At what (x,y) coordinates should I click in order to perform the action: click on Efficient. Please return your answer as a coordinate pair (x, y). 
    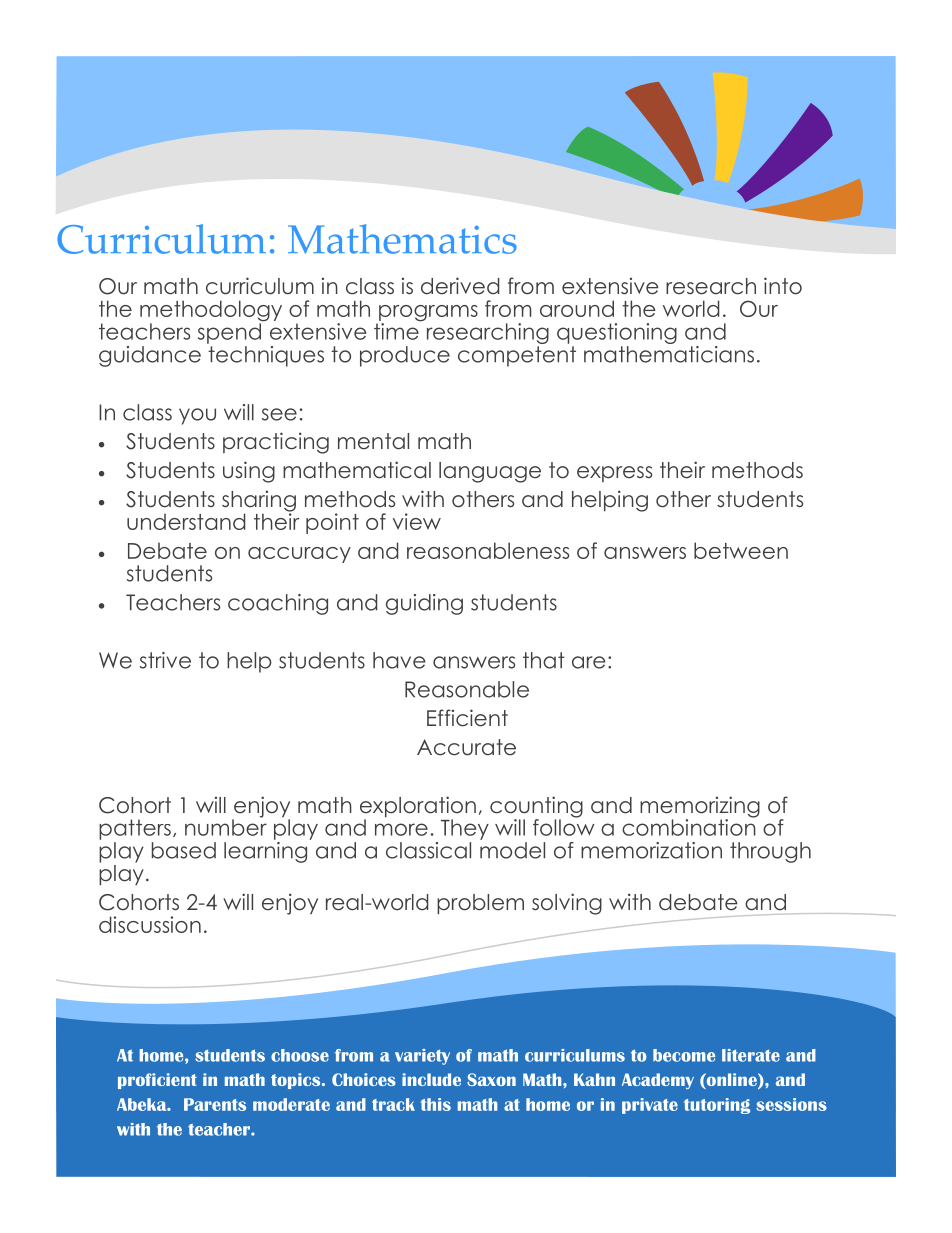
    Looking at the image, I should click on (467, 718).
